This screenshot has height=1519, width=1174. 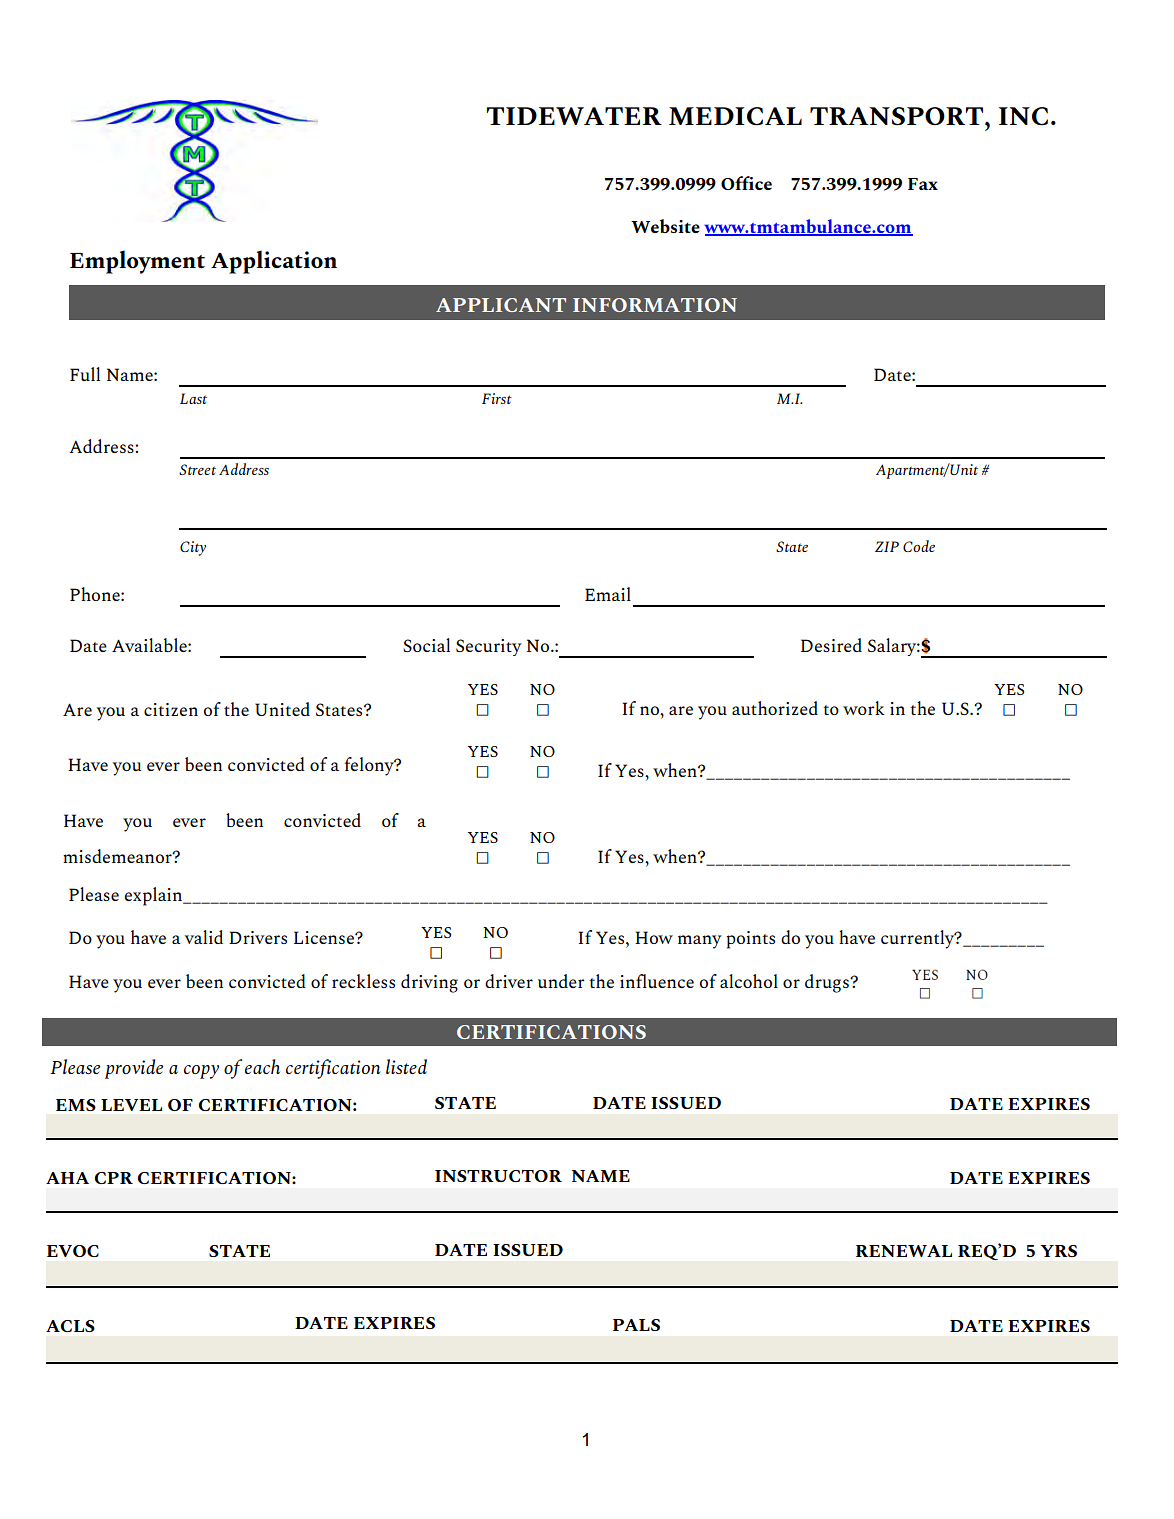 I want to click on Employment, so click(x=137, y=262).
